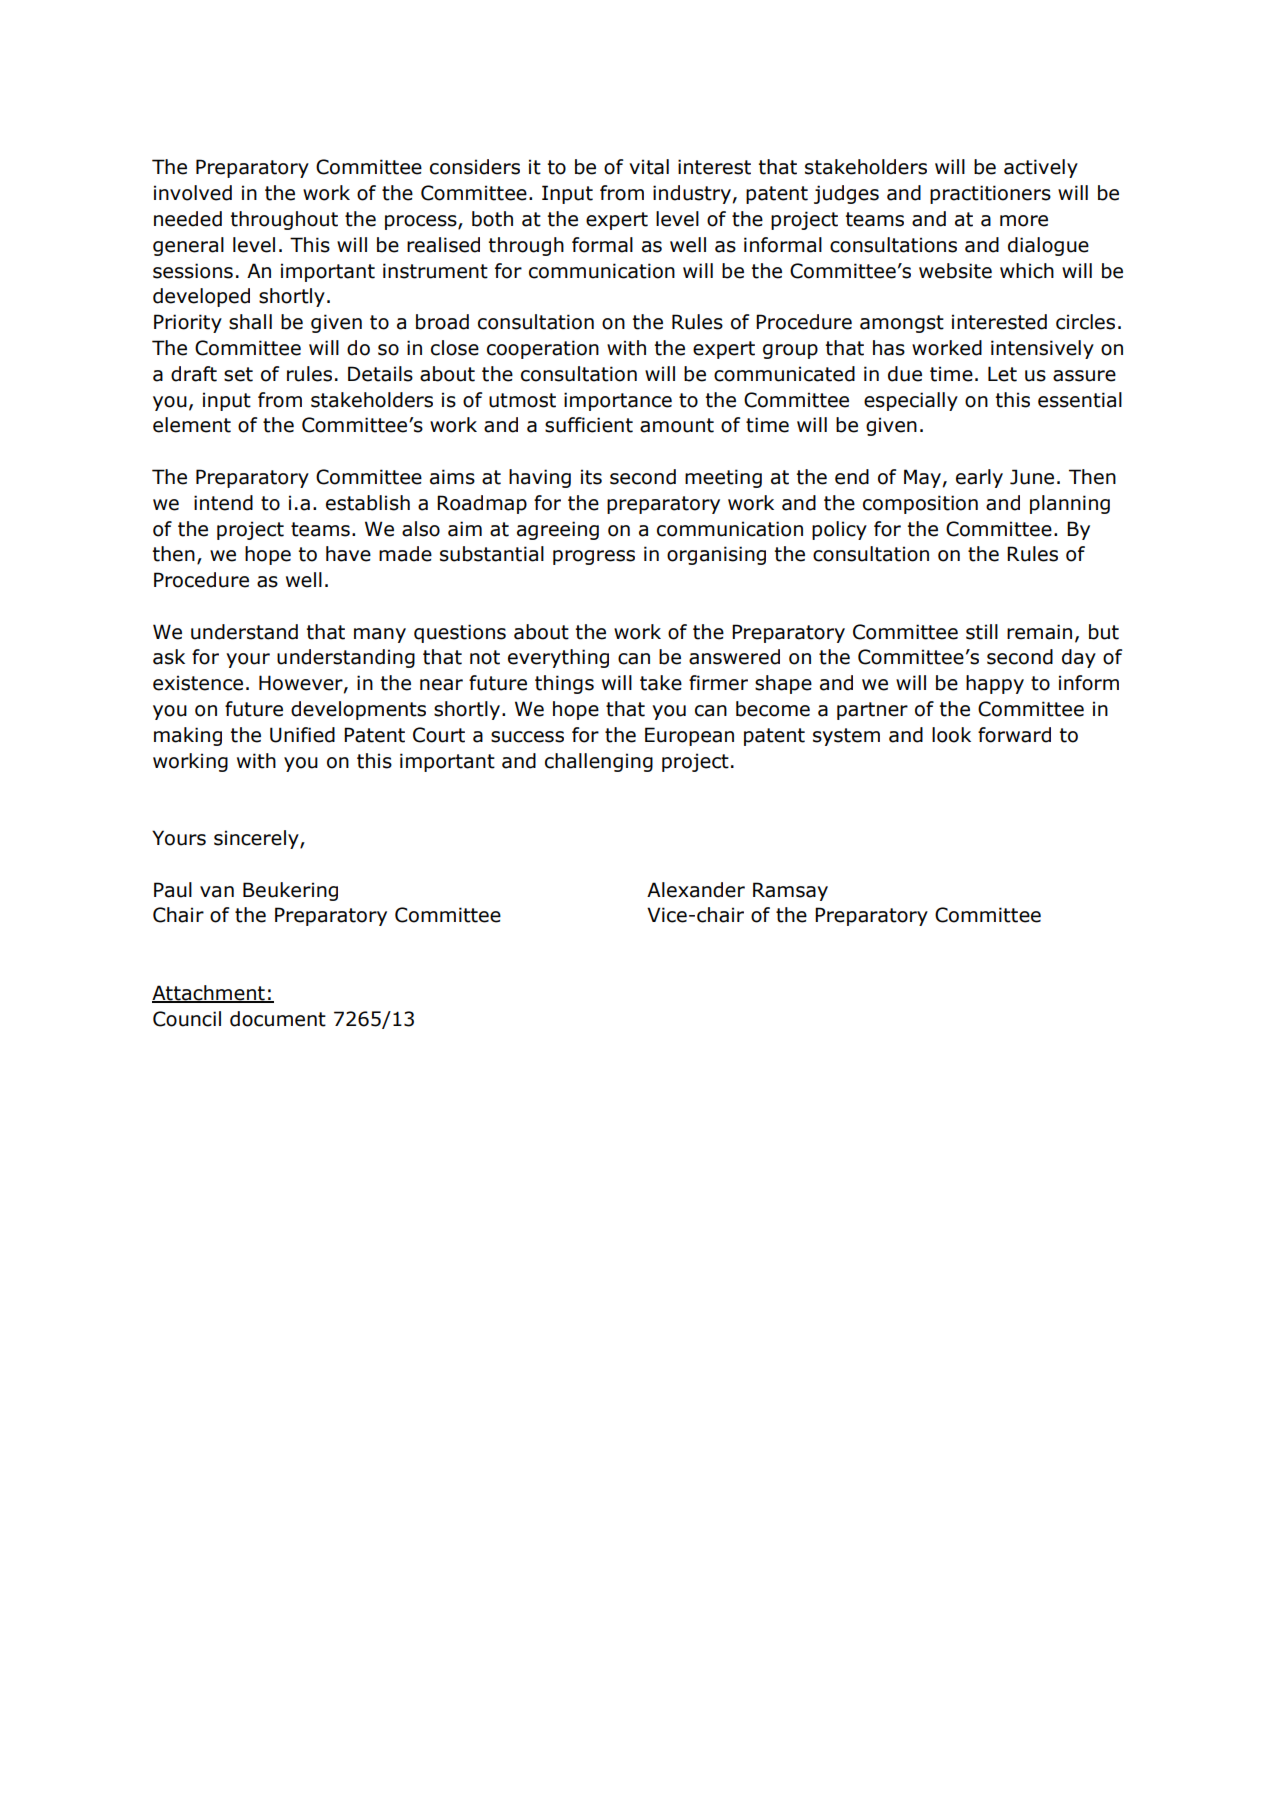 The height and width of the page is (1810, 1279). Describe the element at coordinates (979, 478) in the page. I see `early` at that location.
